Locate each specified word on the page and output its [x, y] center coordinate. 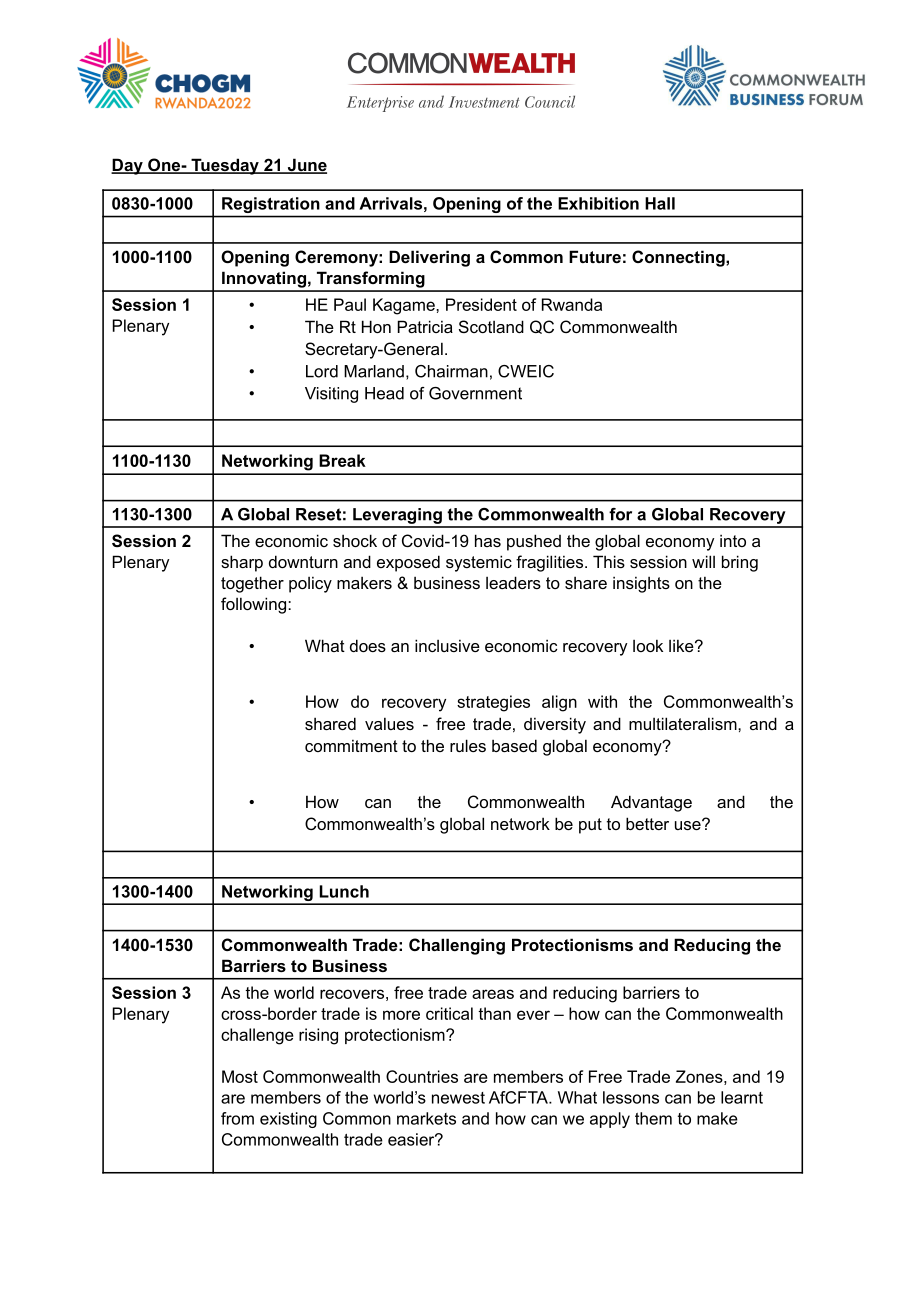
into [733, 540]
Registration [270, 205]
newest [458, 1098]
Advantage [651, 803]
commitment [351, 745]
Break [342, 460]
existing [288, 1120]
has [488, 540]
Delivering [429, 258]
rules [468, 745]
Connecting [679, 258]
